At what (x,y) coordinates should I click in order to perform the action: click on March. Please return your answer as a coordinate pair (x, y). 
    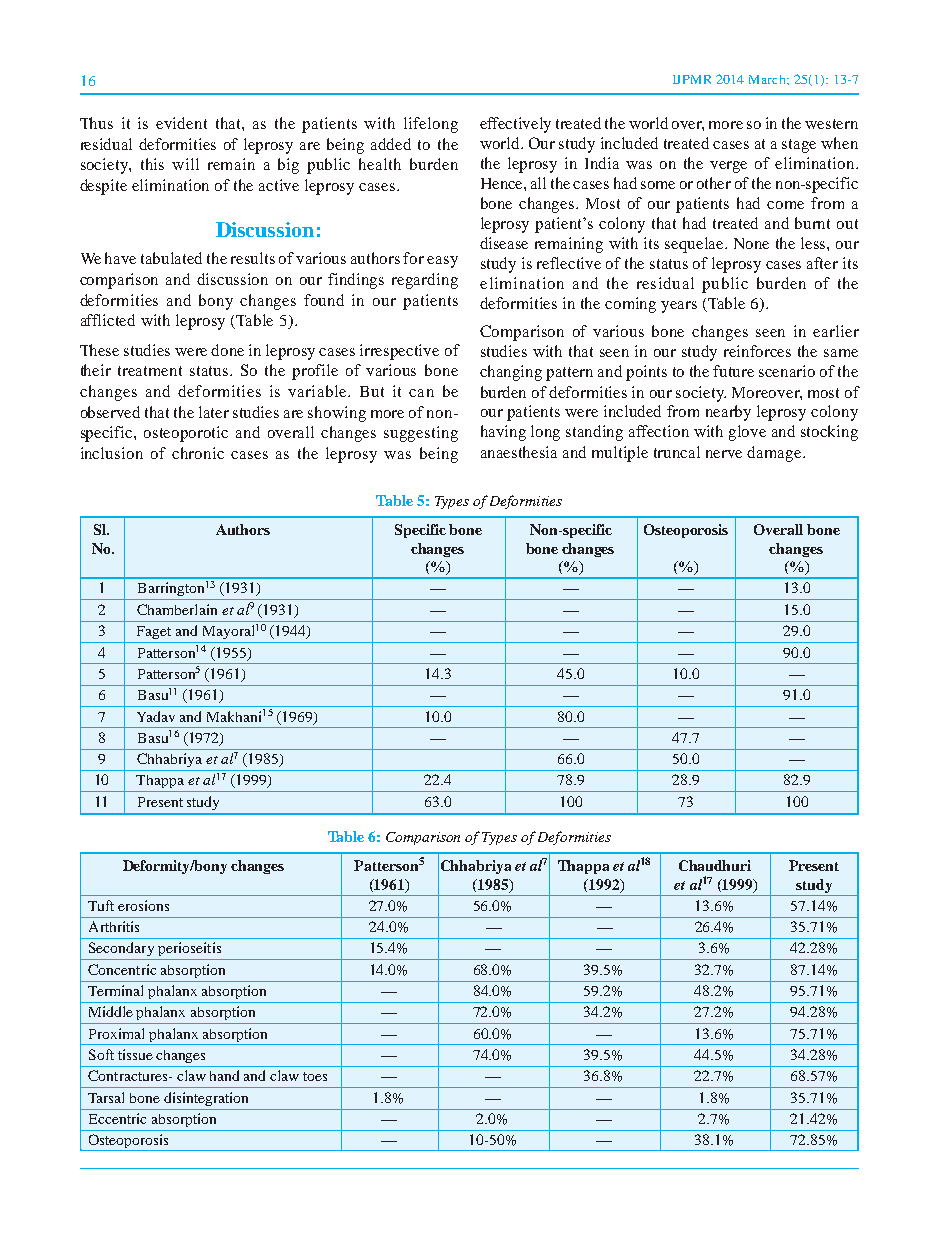
    Looking at the image, I should click on (768, 79).
